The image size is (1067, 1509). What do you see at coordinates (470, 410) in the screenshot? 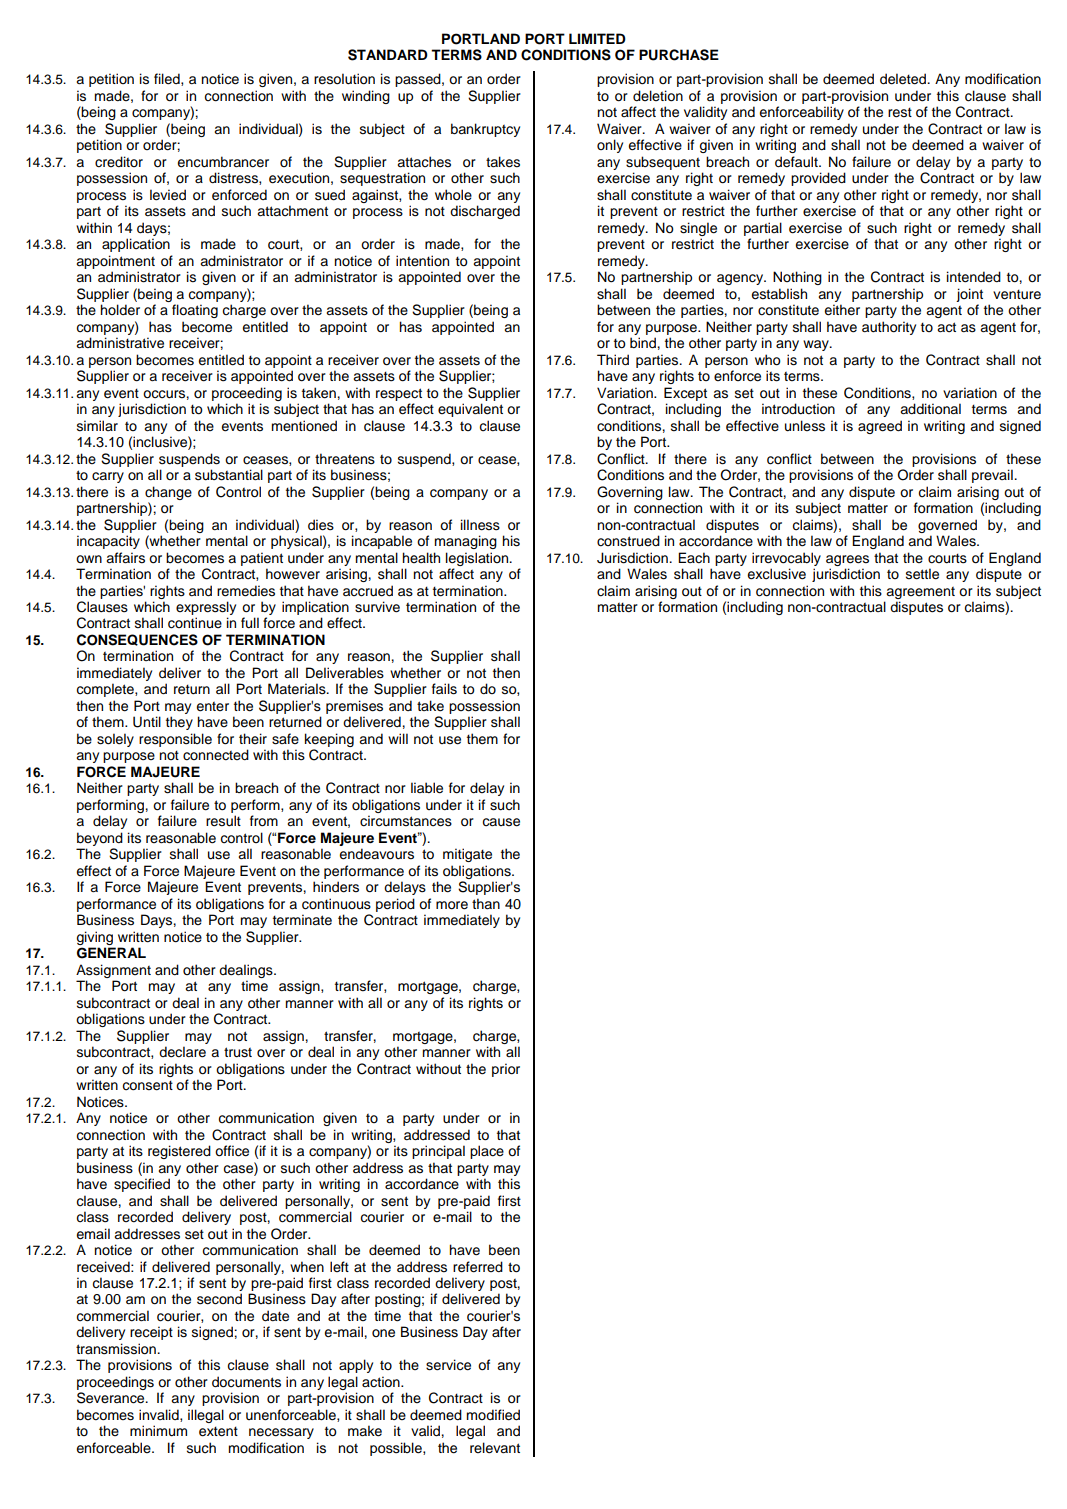
I see `equivalent` at bounding box center [470, 410].
